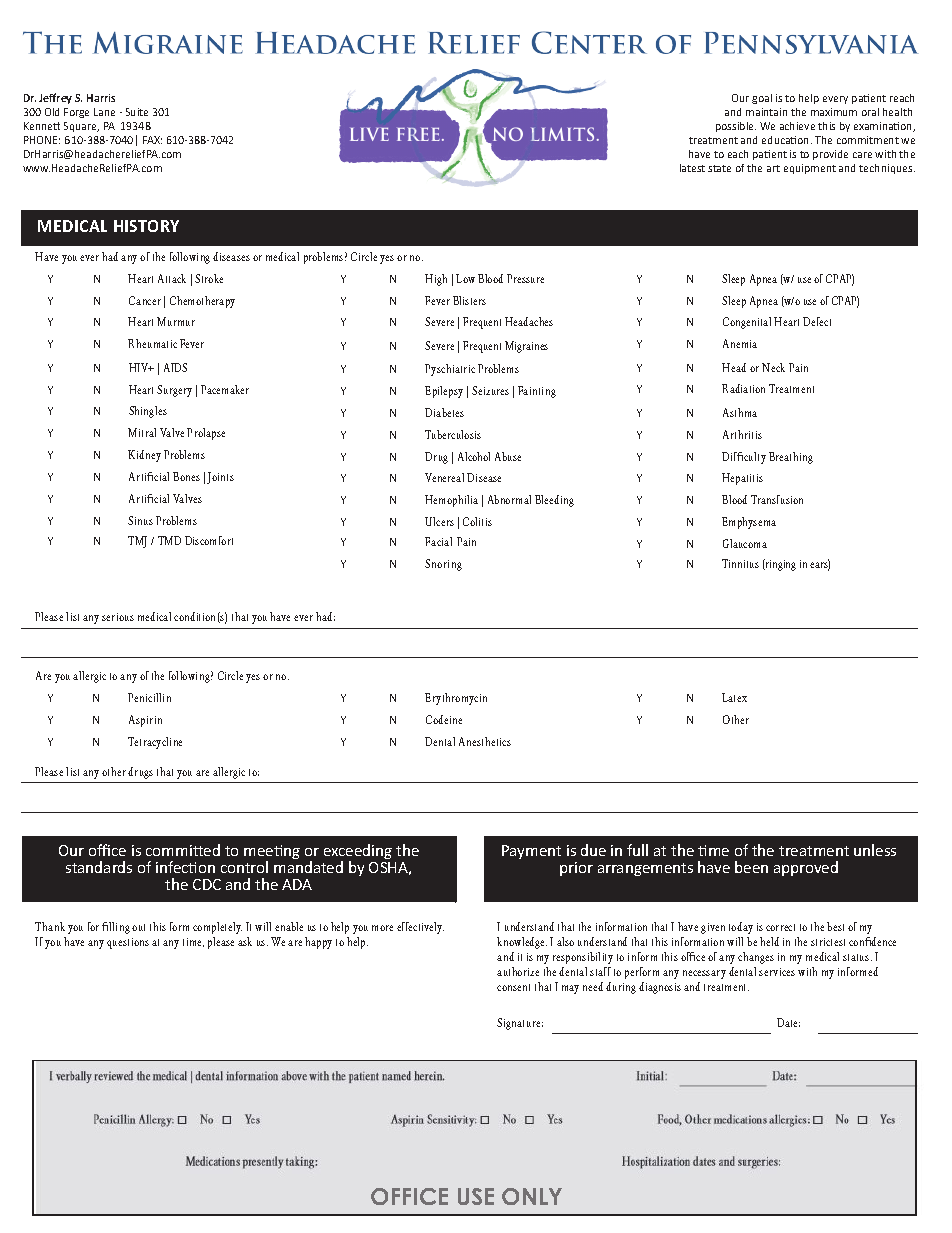 The image size is (952, 1233). What do you see at coordinates (118, 617) in the screenshot?
I see `serious` at bounding box center [118, 617].
